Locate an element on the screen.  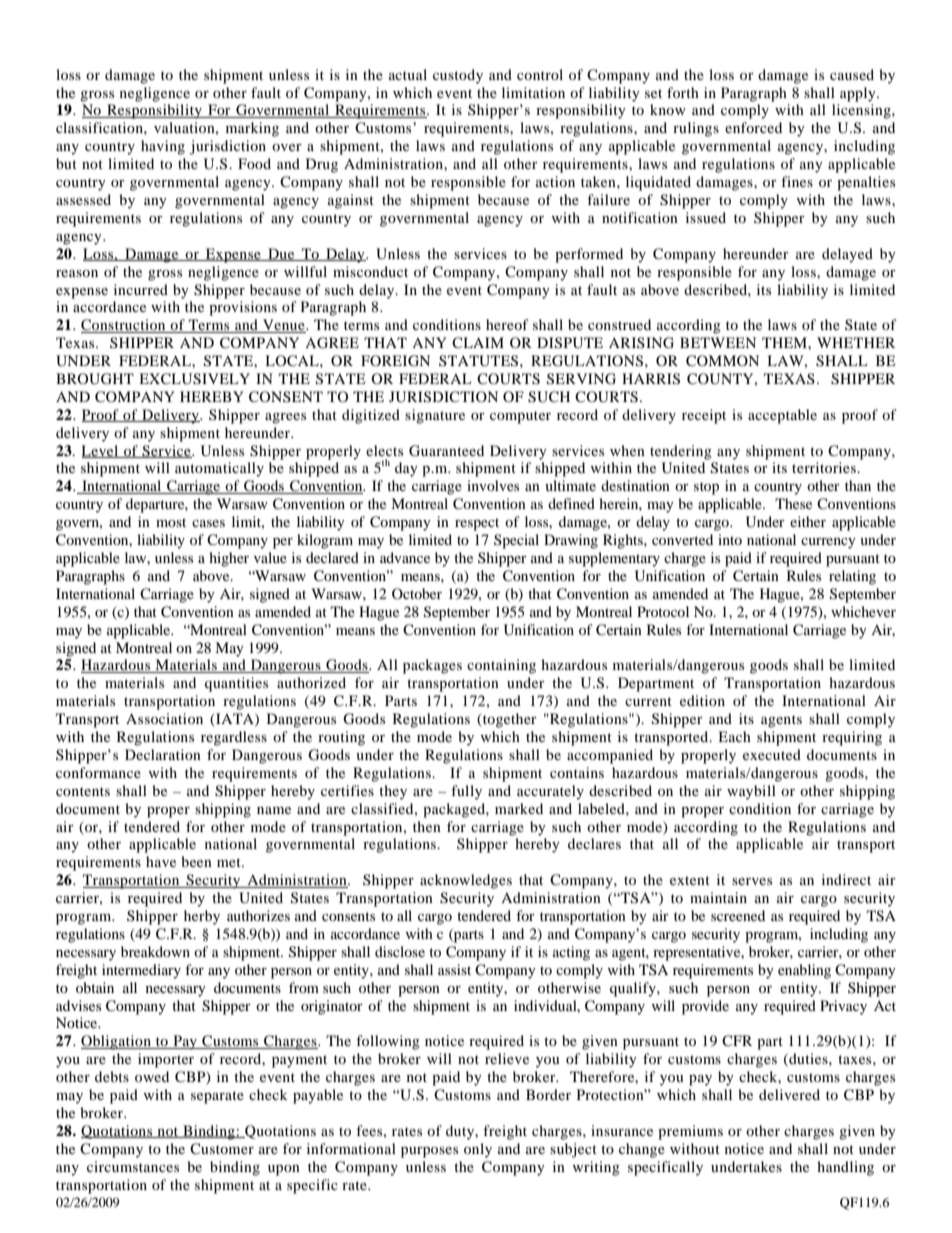
circumstances is located at coordinates (133, 1166).
